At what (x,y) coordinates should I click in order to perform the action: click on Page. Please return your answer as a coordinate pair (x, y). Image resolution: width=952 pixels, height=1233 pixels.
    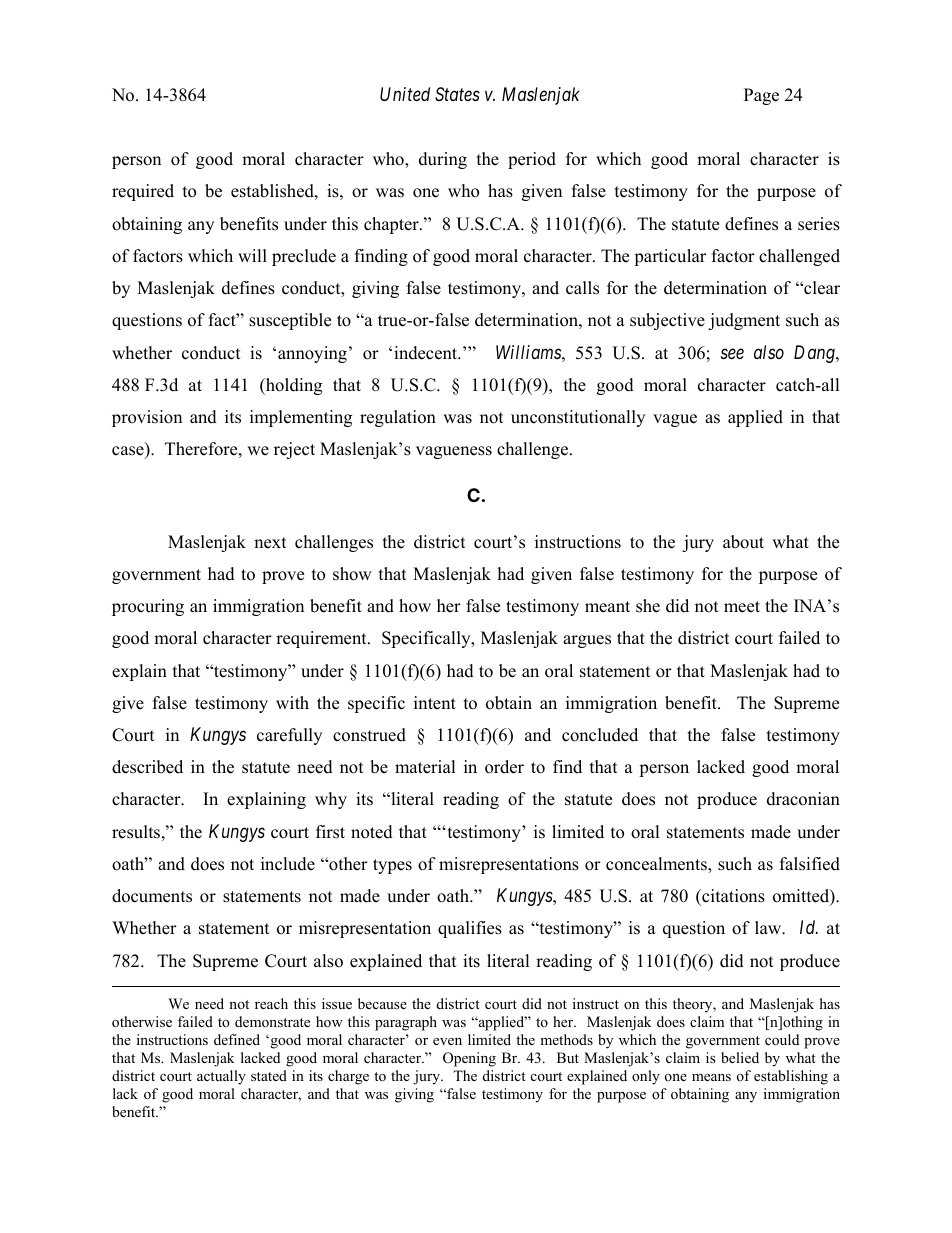
    Looking at the image, I should click on (761, 96).
